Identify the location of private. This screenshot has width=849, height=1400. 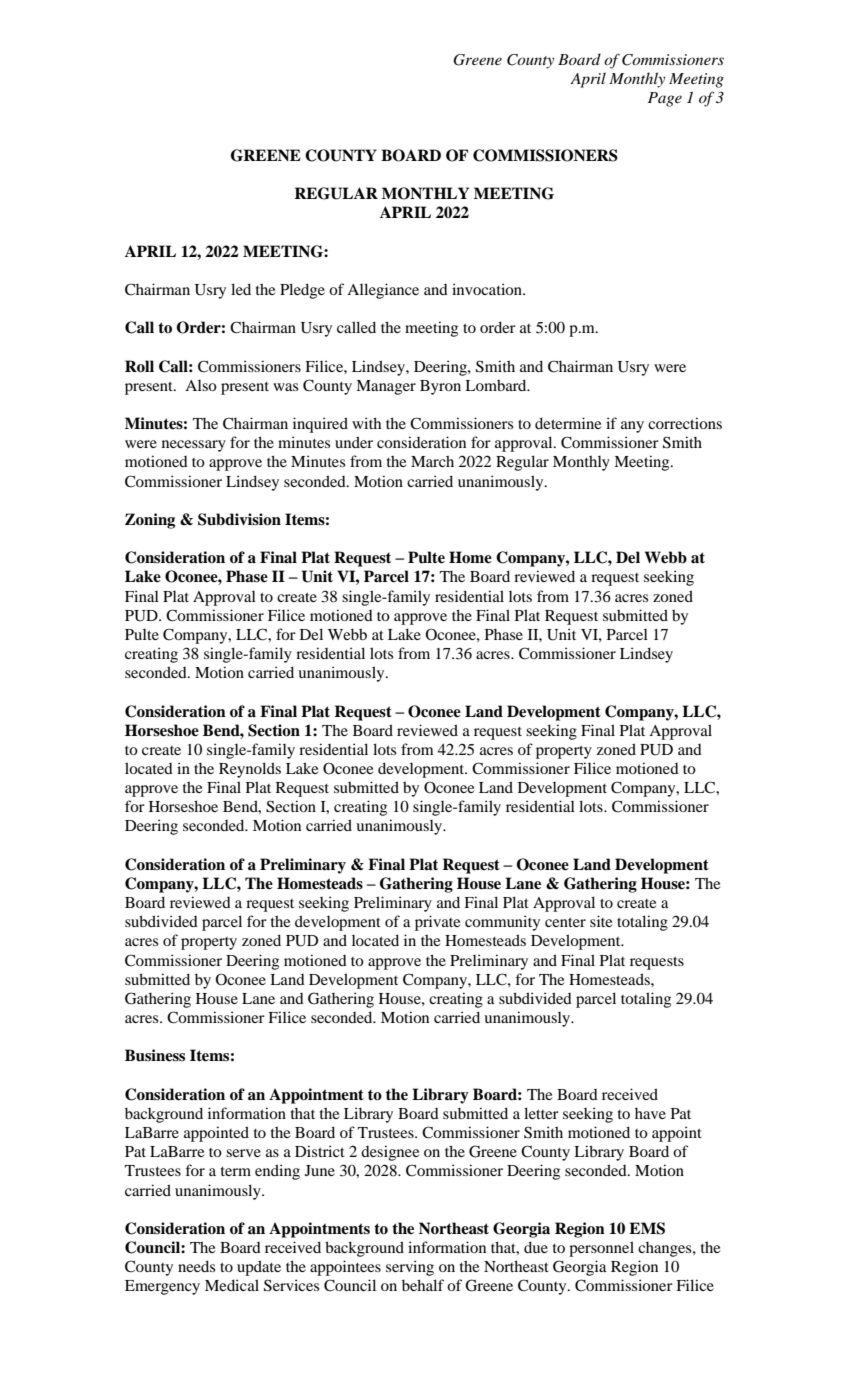
(437, 923).
